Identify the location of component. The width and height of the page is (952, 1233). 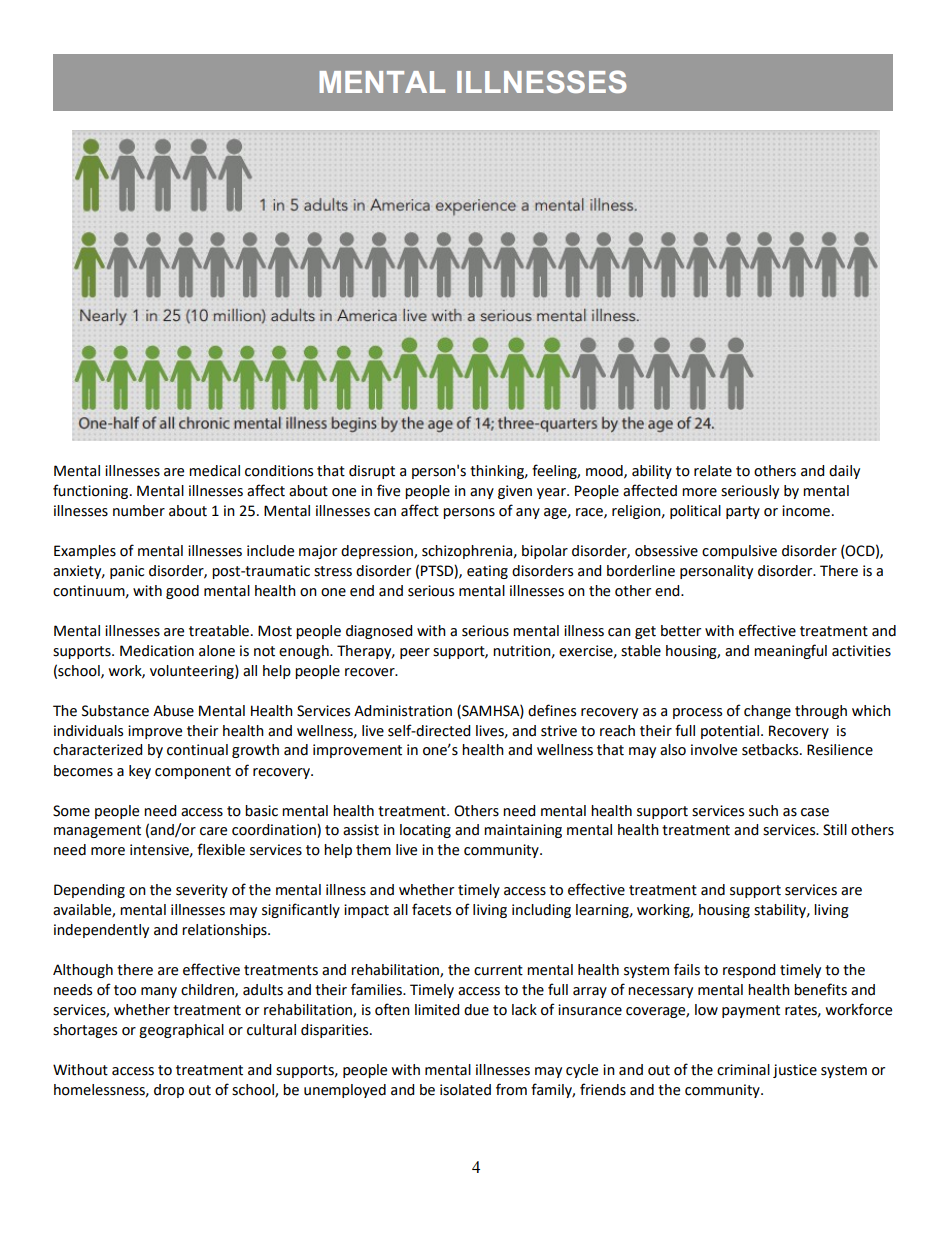
(193, 772).
